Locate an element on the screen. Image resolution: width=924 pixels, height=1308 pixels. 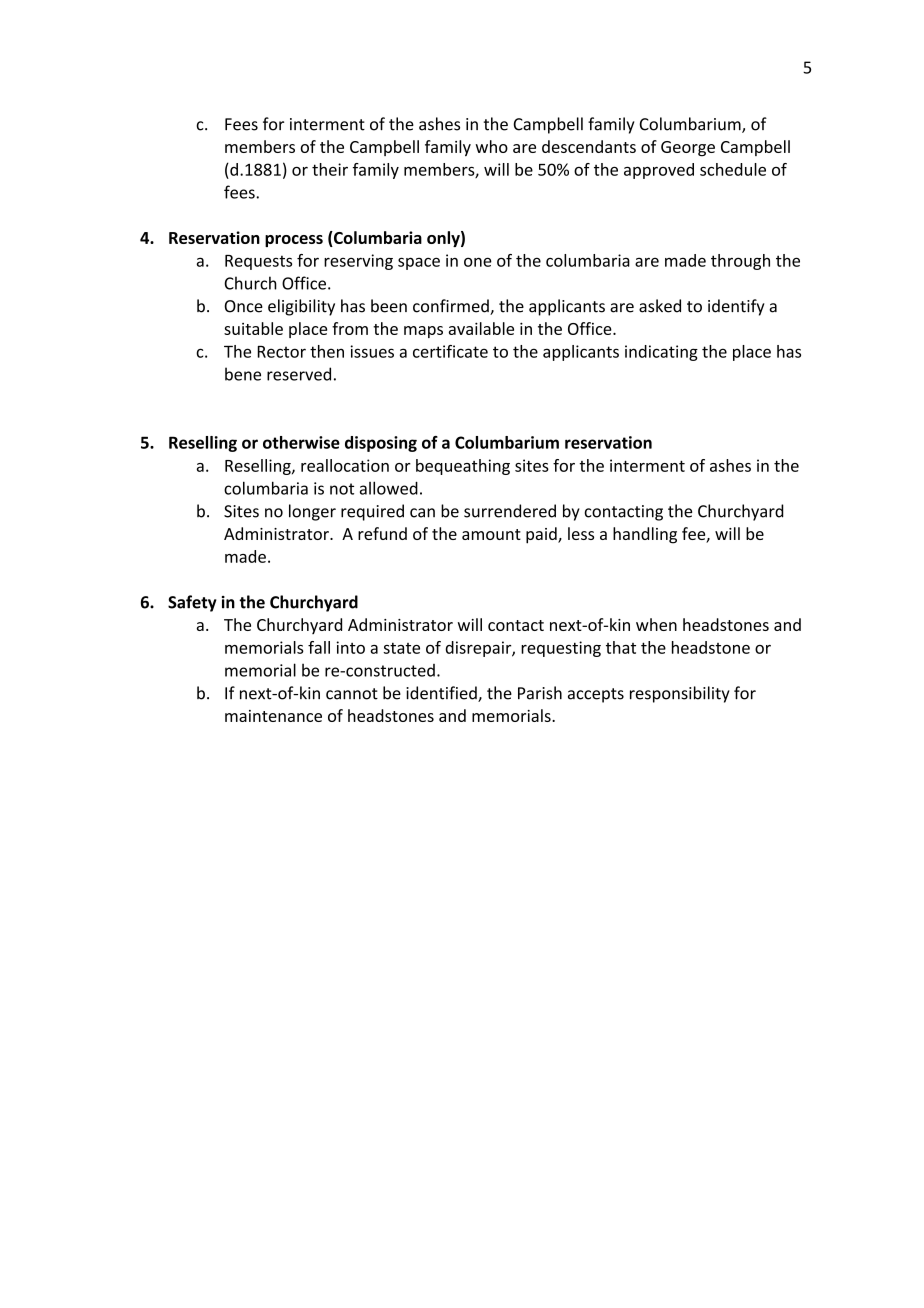
indicating is located at coordinates (661, 353).
